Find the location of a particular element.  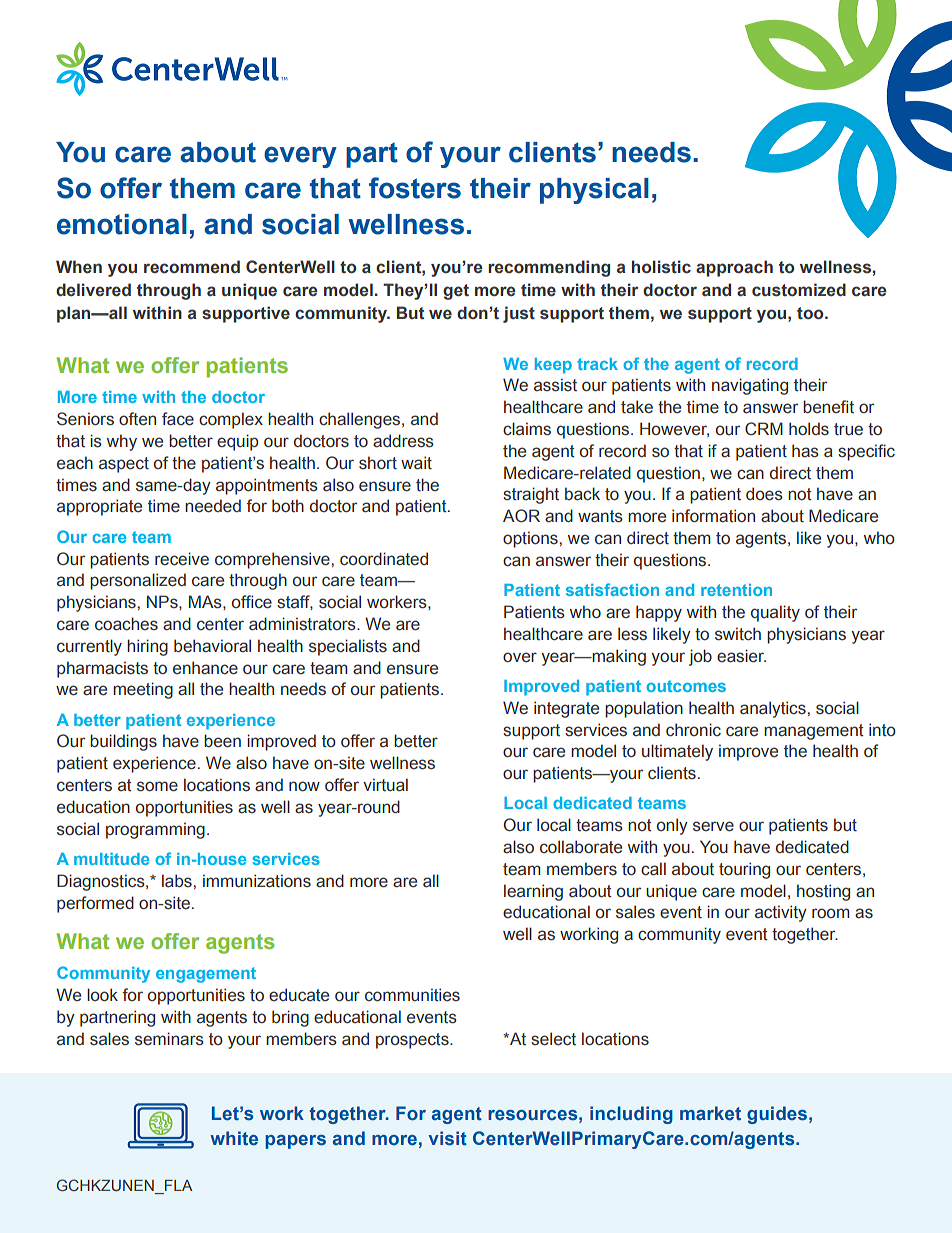

labs is located at coordinates (177, 881).
